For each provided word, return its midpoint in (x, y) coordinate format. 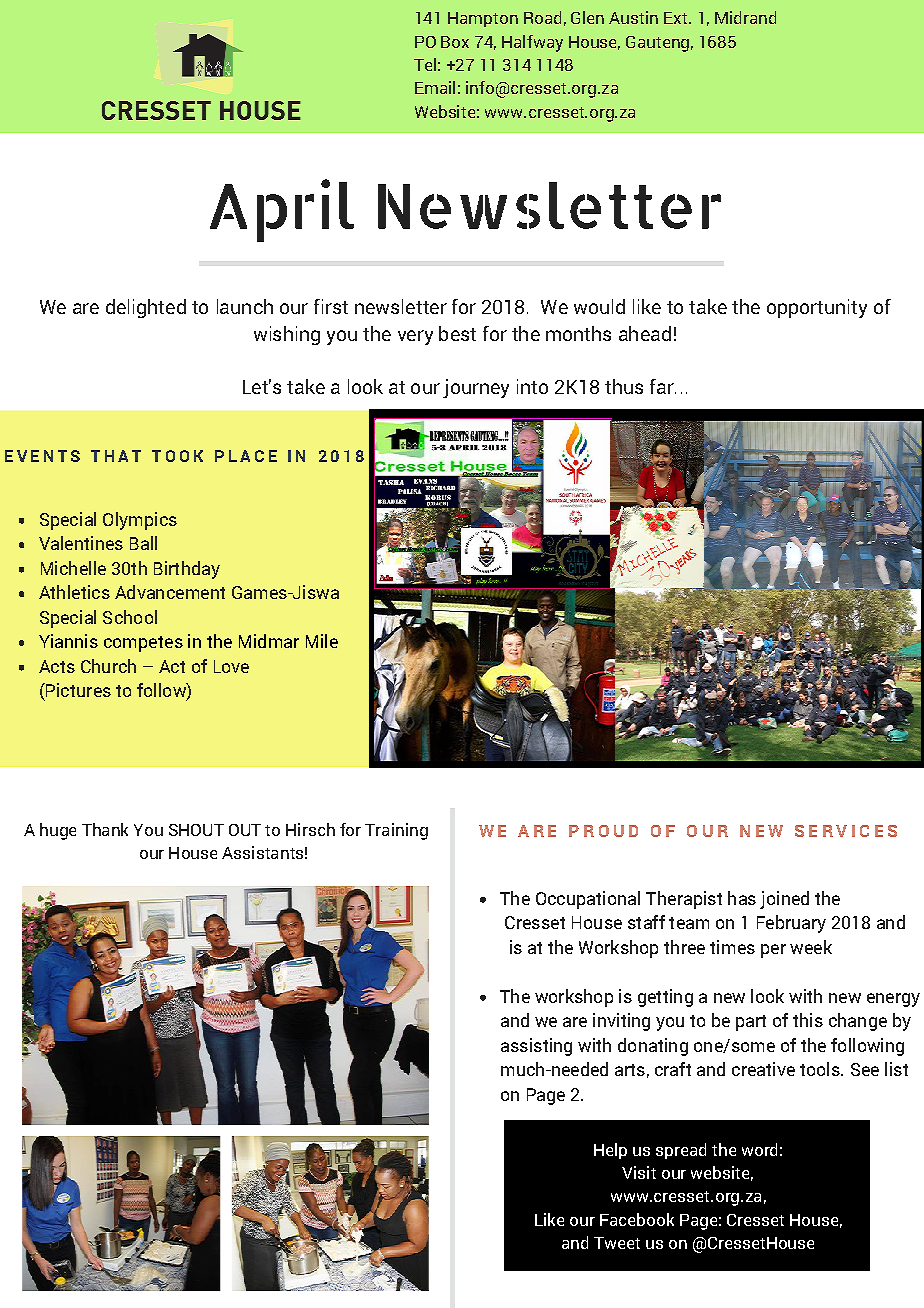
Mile (322, 641)
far (663, 386)
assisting (536, 1047)
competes (143, 644)
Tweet (617, 1243)
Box (455, 42)
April (282, 210)
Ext (675, 18)
